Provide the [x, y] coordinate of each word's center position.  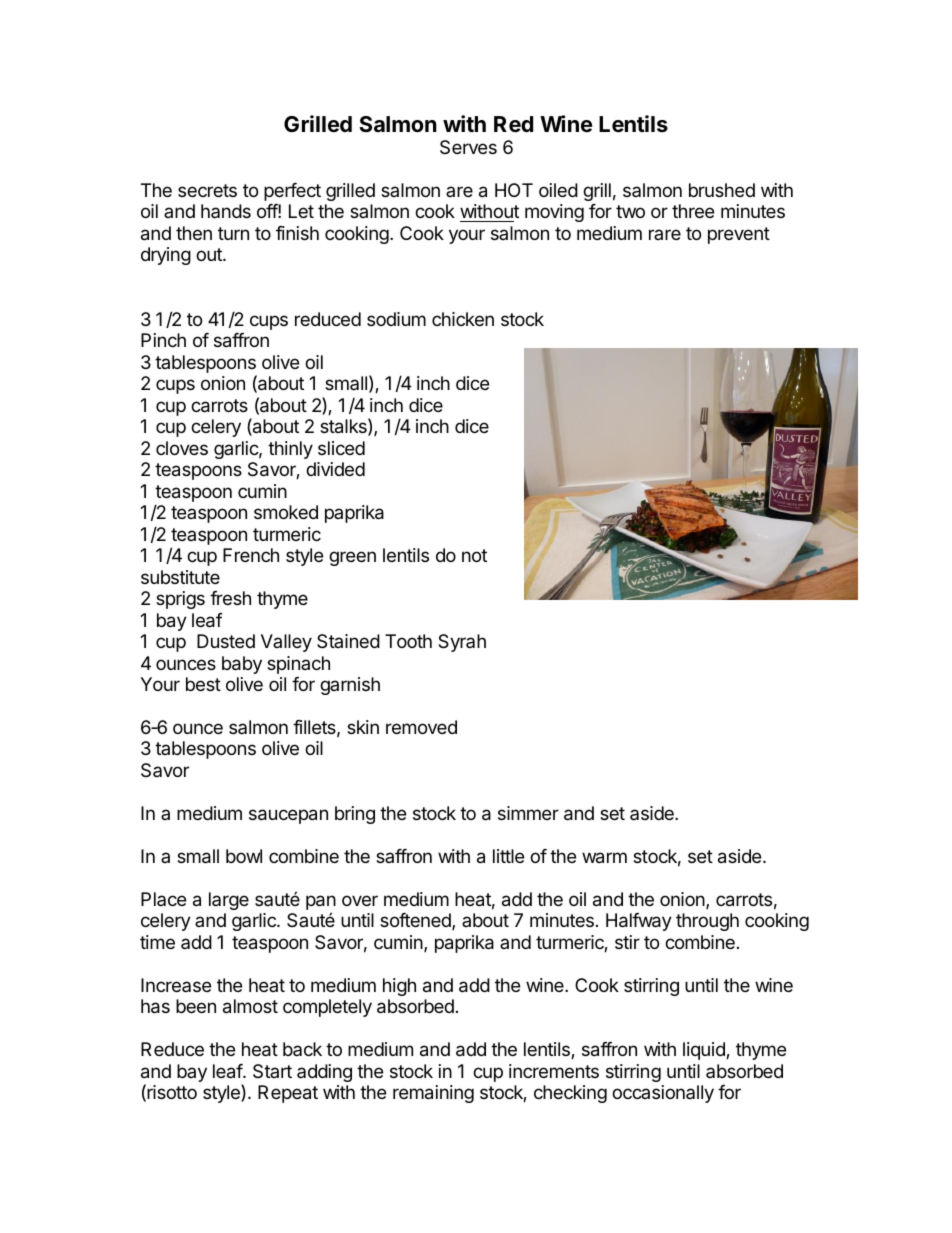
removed [421, 727]
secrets [207, 190]
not [474, 555]
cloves [182, 448]
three [693, 211]
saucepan [288, 816]
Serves [468, 147]
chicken [463, 319]
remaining [433, 1094]
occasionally [663, 1094]
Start [272, 1071]
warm [604, 858]
